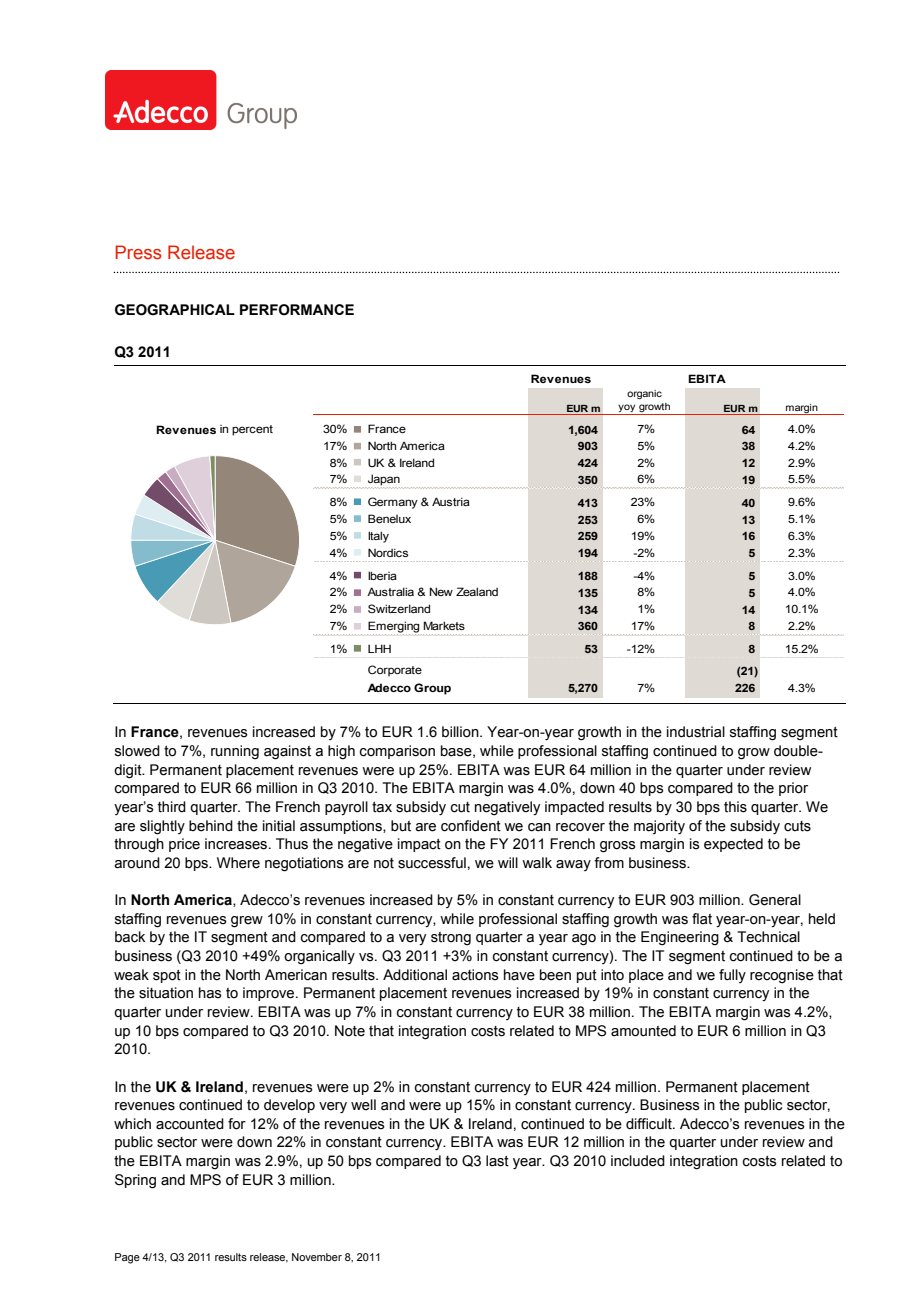 This screenshot has width=924, height=1308. Describe the element at coordinates (175, 310) in the screenshot. I see `GEOGRAPHICAL` at that location.
